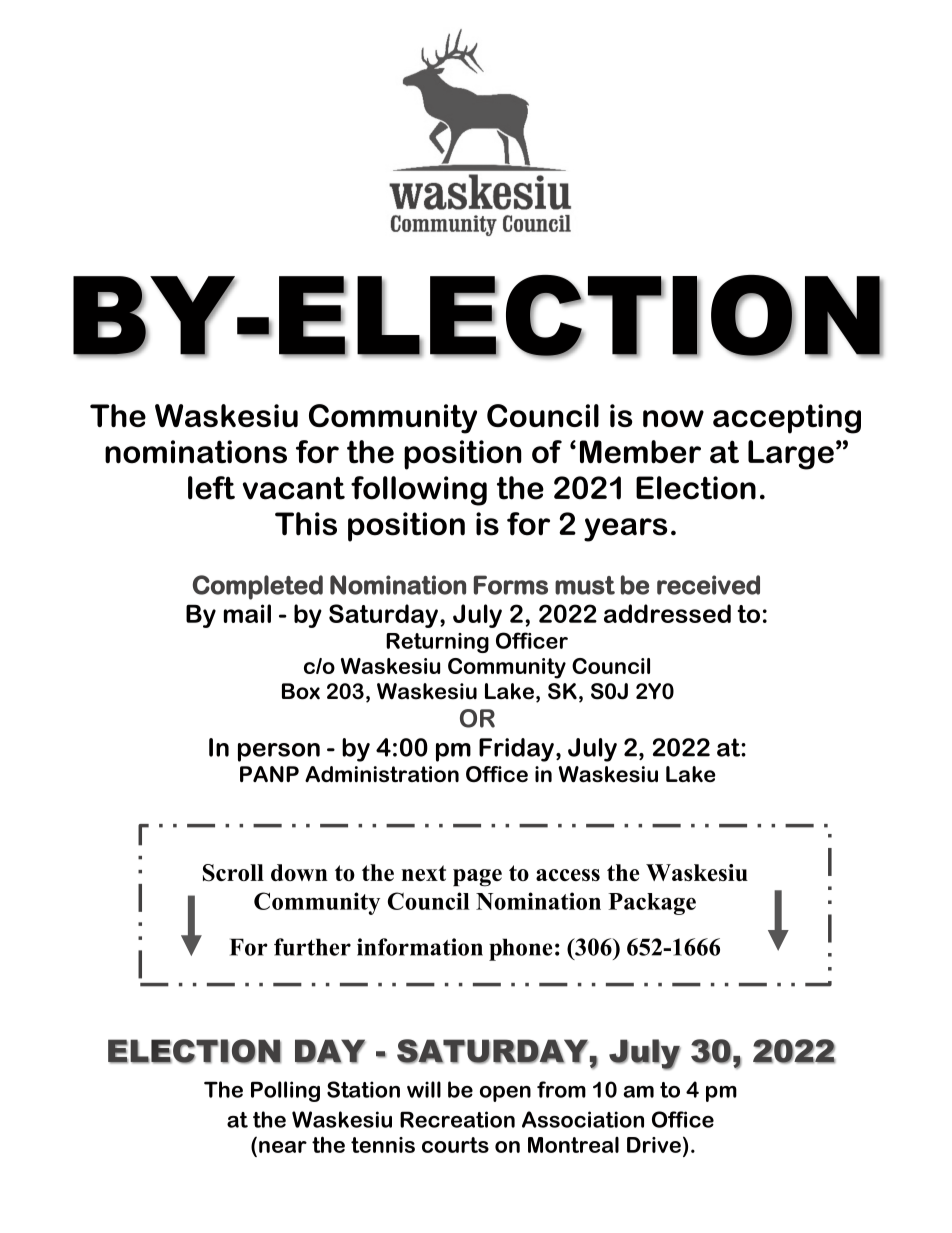 The image size is (952, 1233). What do you see at coordinates (294, 488) in the screenshot?
I see `vacant` at bounding box center [294, 488].
